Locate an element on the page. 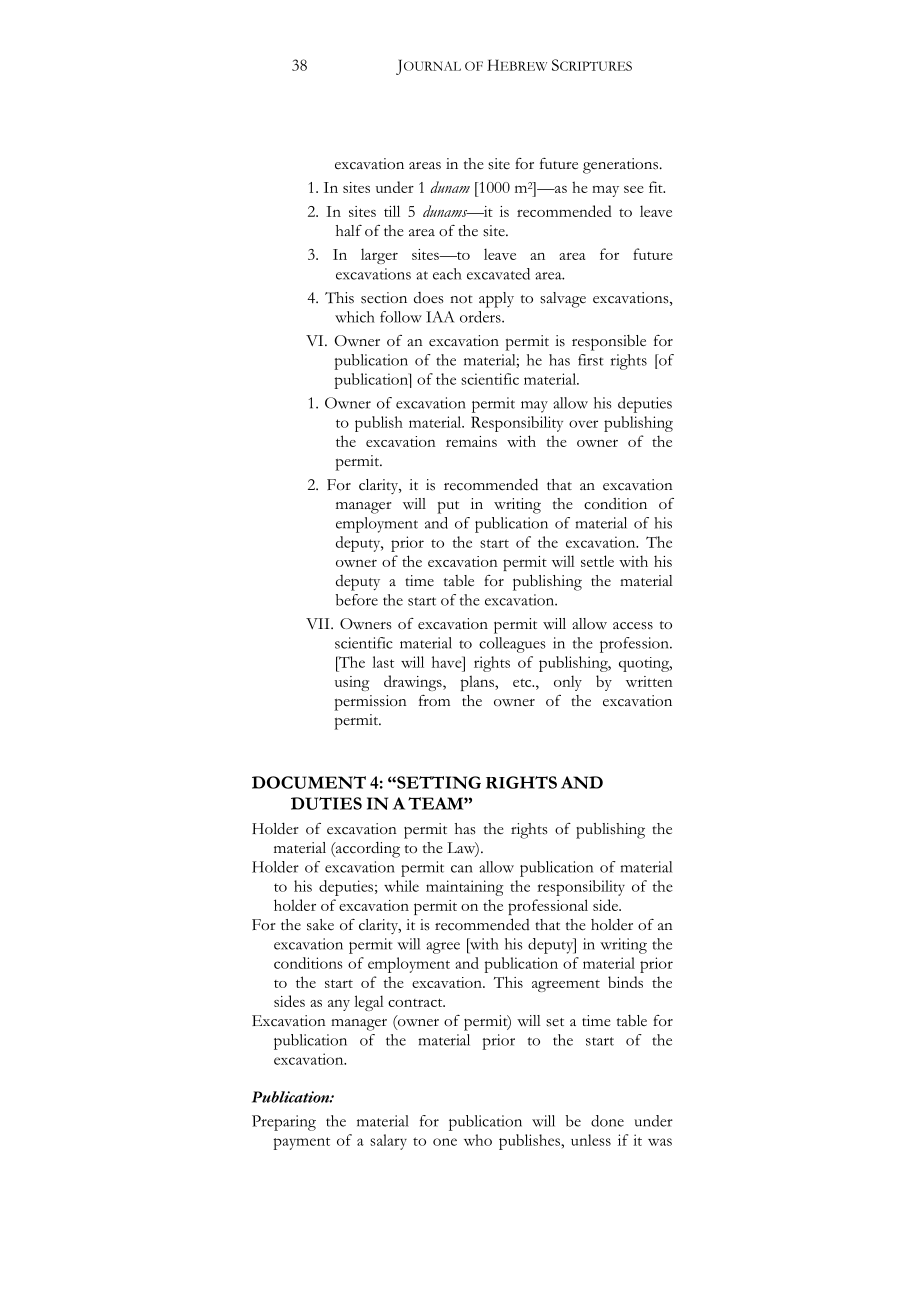 The image size is (924, 1307). see is located at coordinates (634, 189).
